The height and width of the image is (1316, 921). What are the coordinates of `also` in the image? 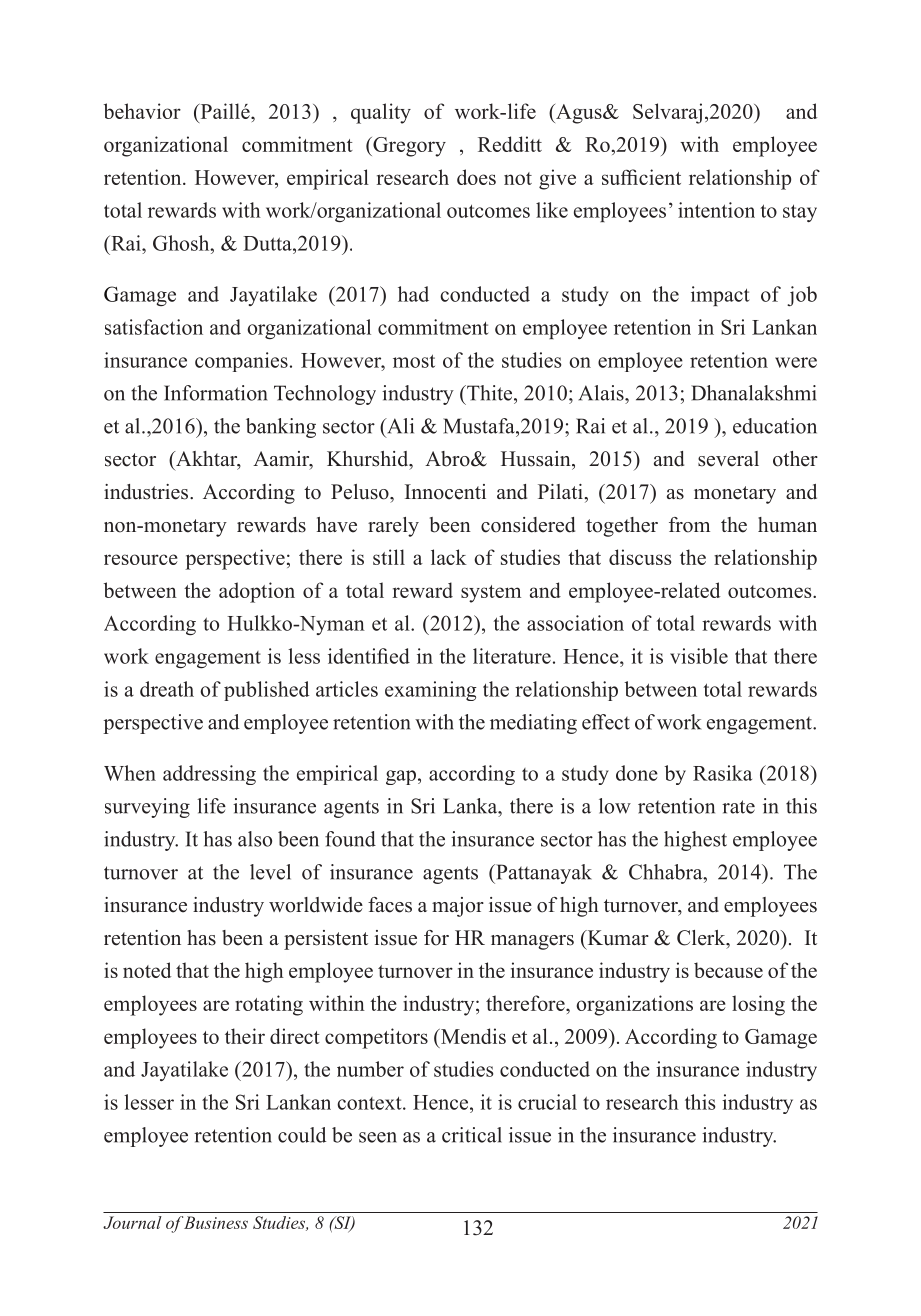 It's located at (255, 839).
